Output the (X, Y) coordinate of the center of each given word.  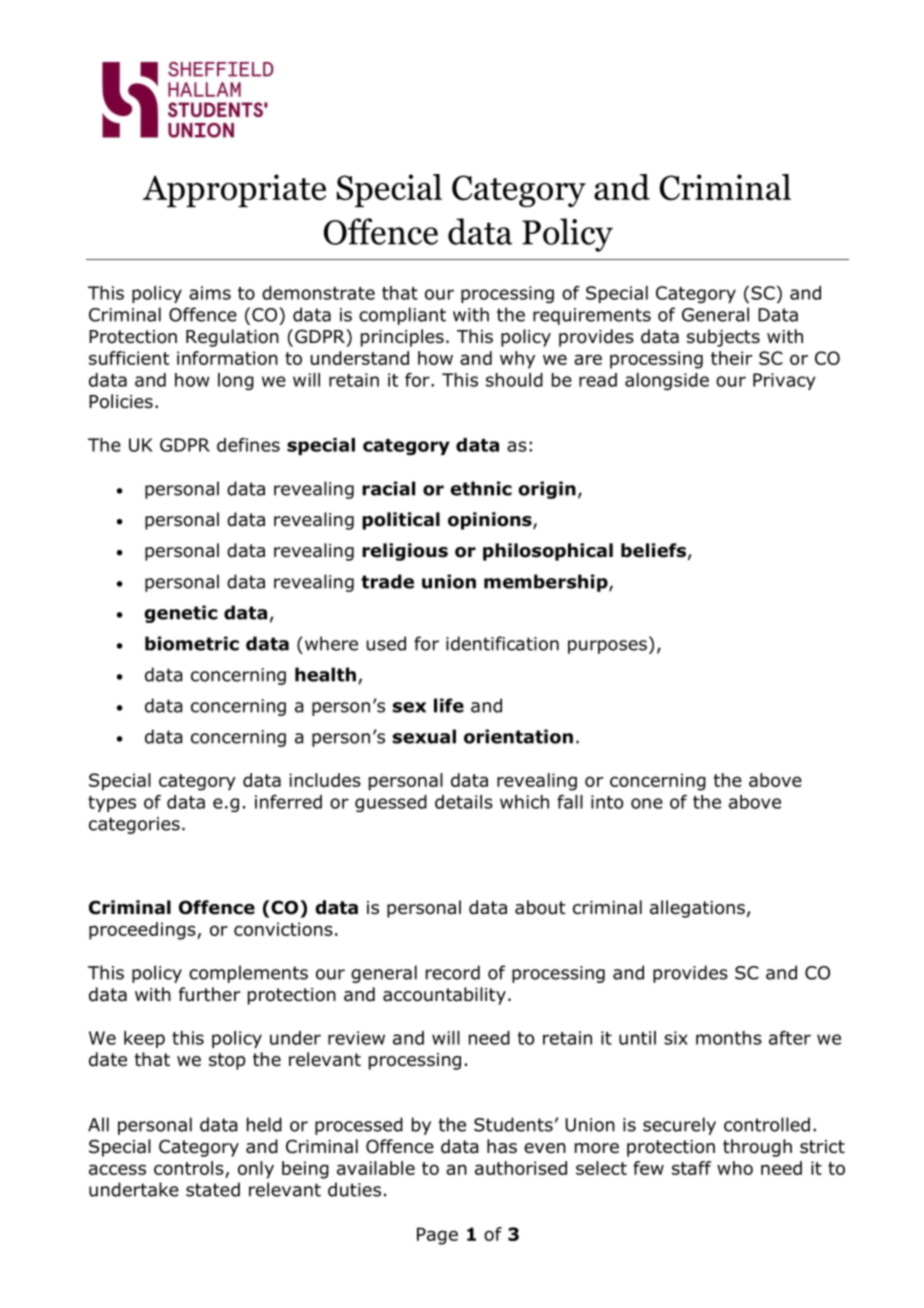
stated (213, 1189)
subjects (723, 338)
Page (437, 1236)
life (449, 705)
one (647, 803)
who (735, 1168)
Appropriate (234, 190)
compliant (402, 316)
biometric (192, 643)
